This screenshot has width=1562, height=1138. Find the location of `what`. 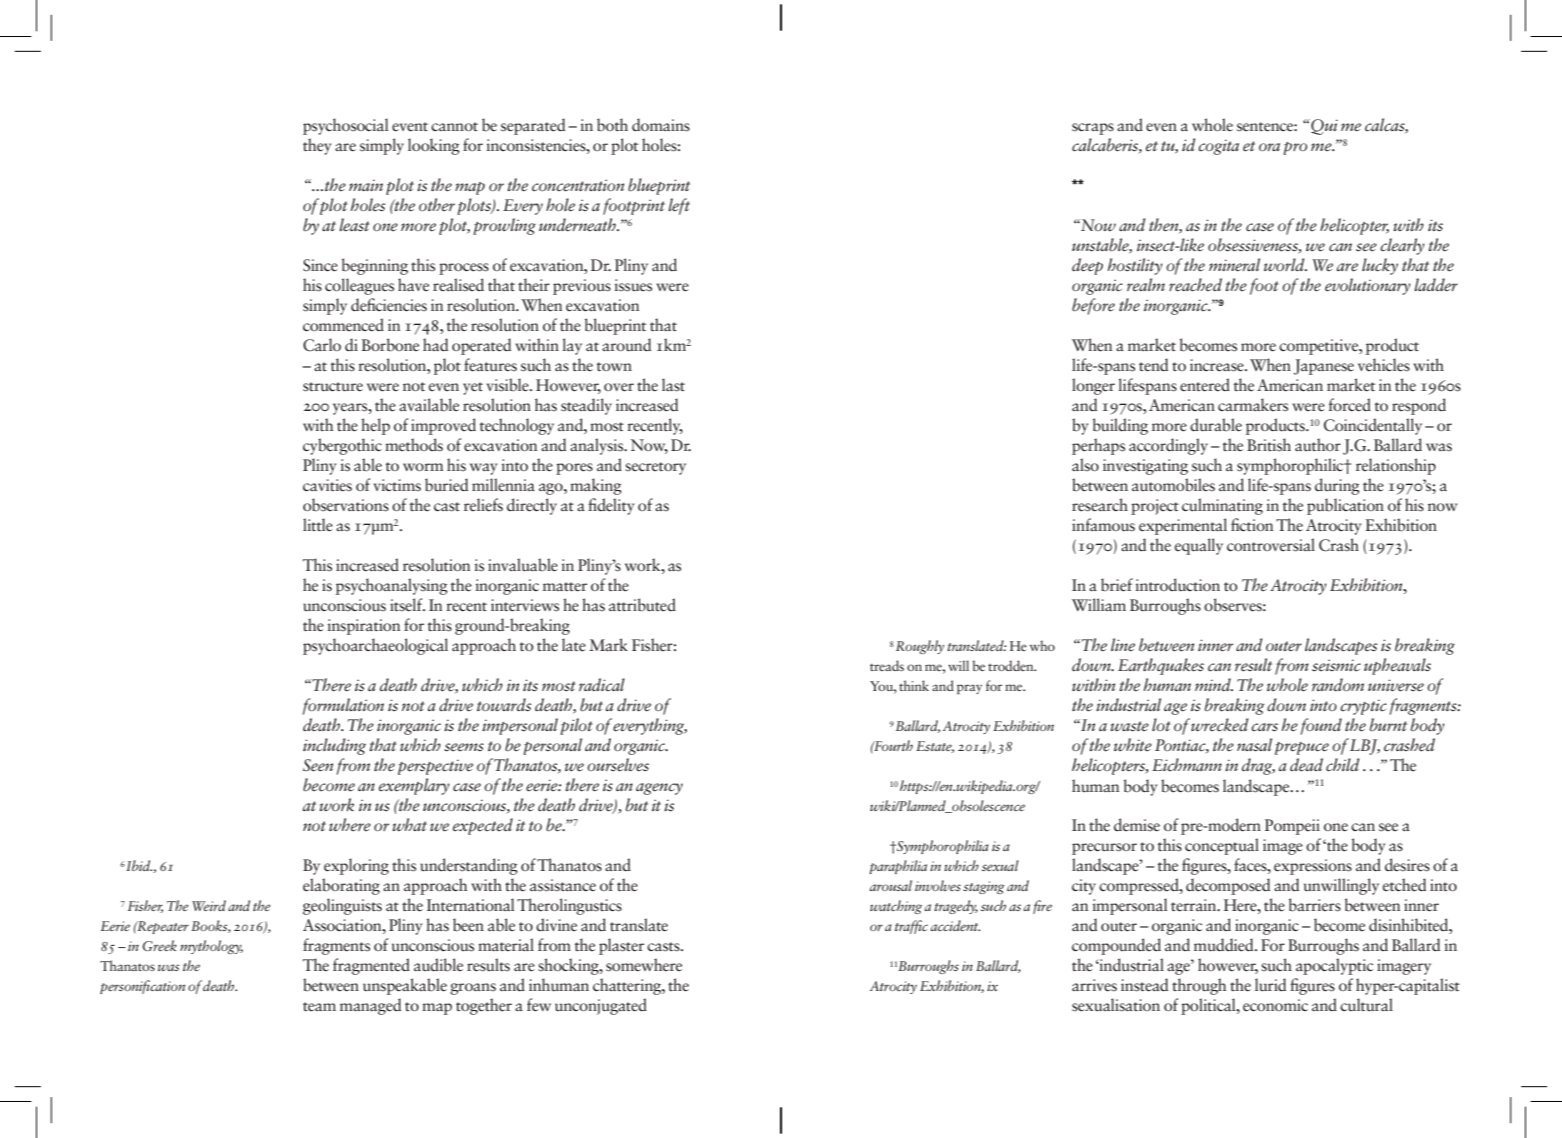

what is located at coordinates (409, 824).
